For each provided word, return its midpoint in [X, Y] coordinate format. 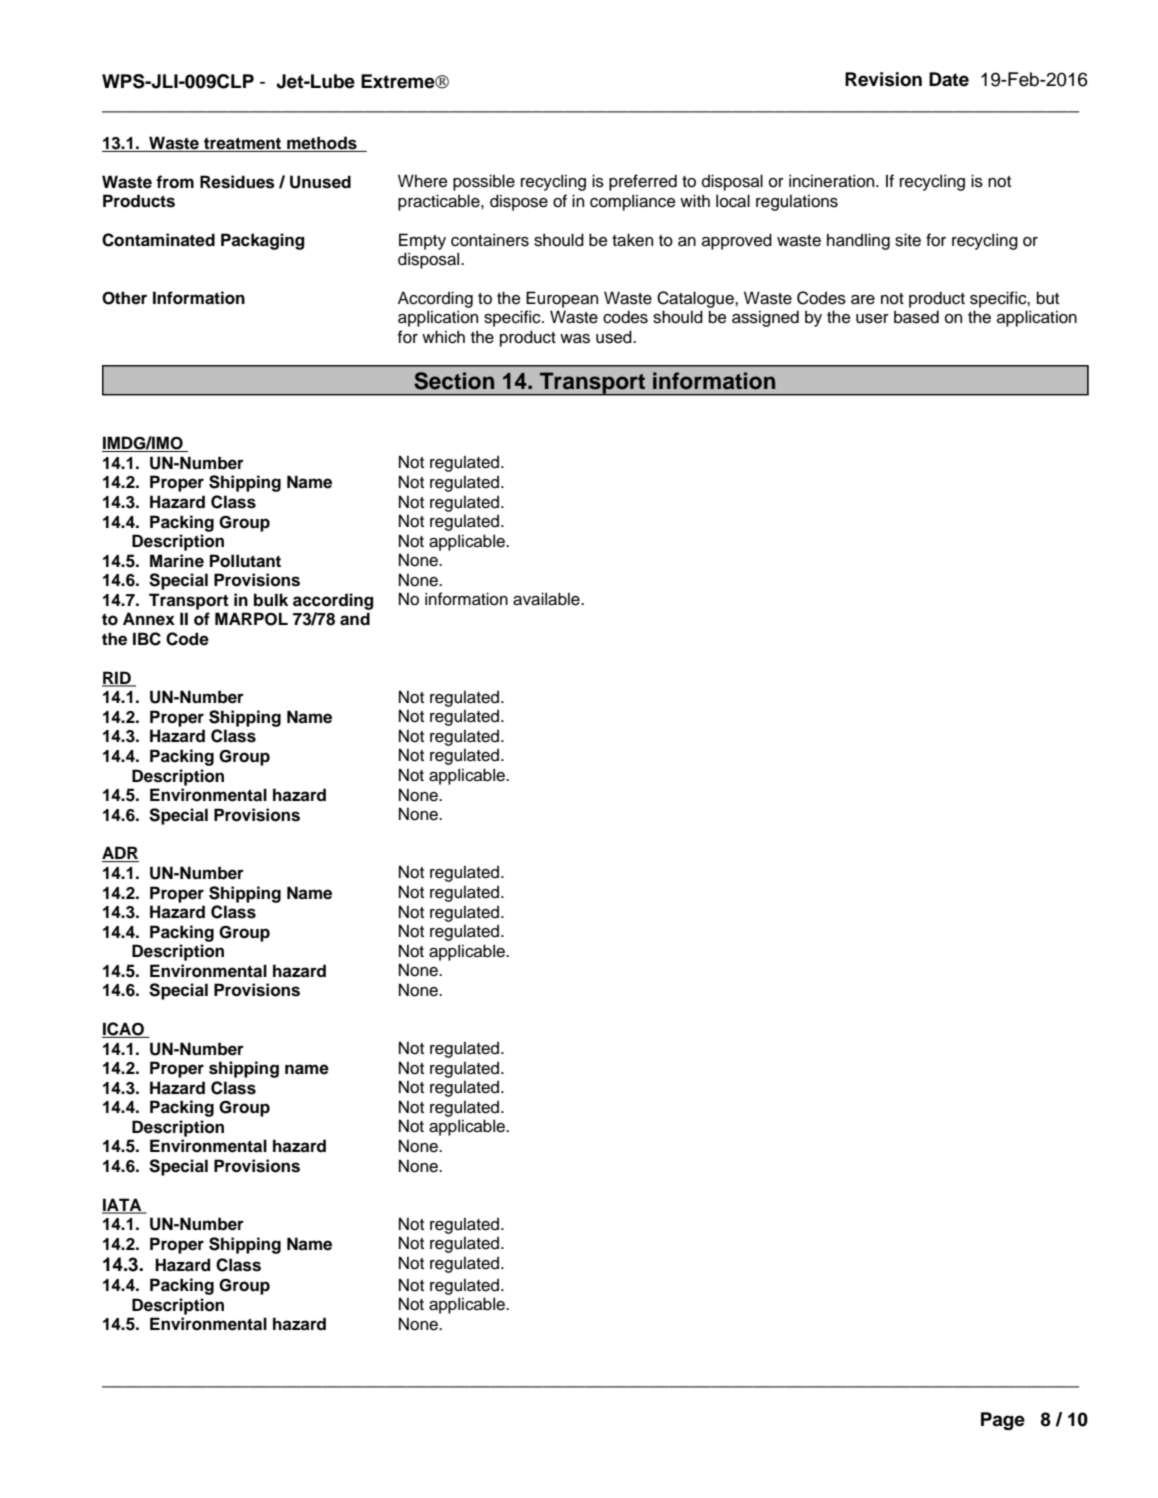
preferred [643, 182]
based [916, 317]
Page [1003, 1421]
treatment [243, 144]
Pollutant [245, 561]
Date [949, 79]
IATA [123, 1205]
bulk [271, 600]
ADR [120, 854]
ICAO [124, 1030]
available [547, 599]
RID [117, 678]
